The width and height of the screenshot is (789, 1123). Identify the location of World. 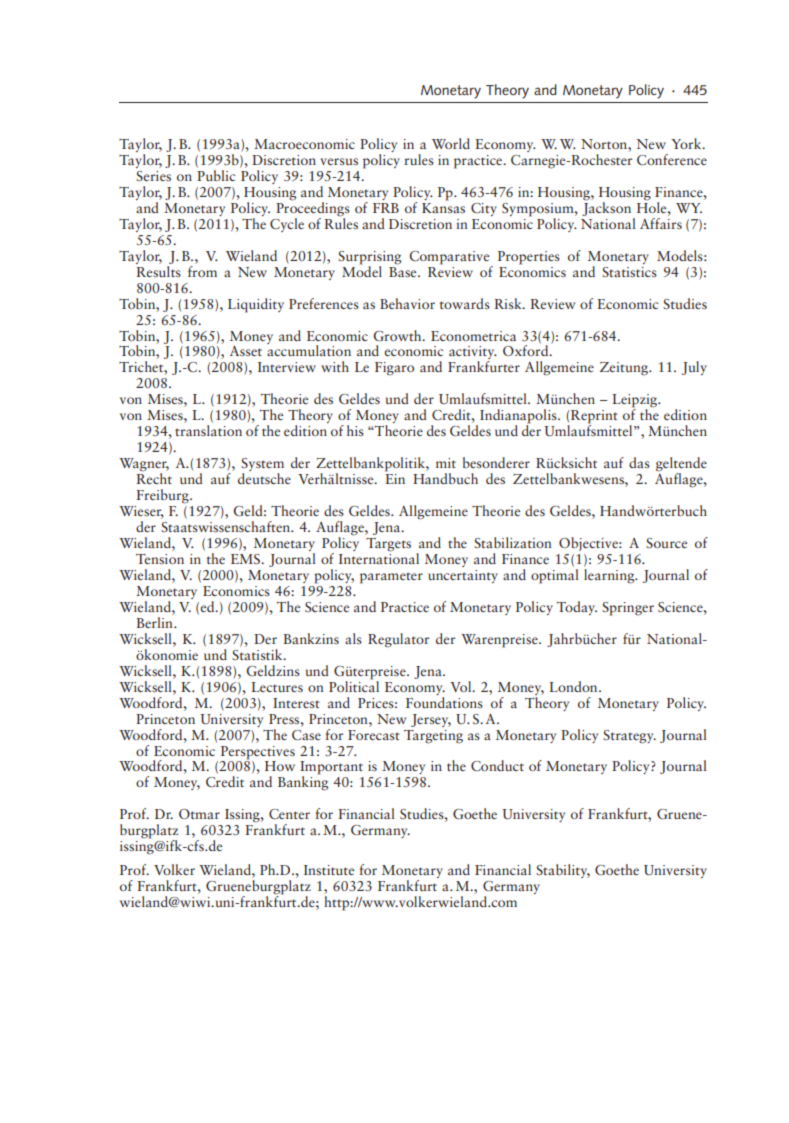
(451, 143).
